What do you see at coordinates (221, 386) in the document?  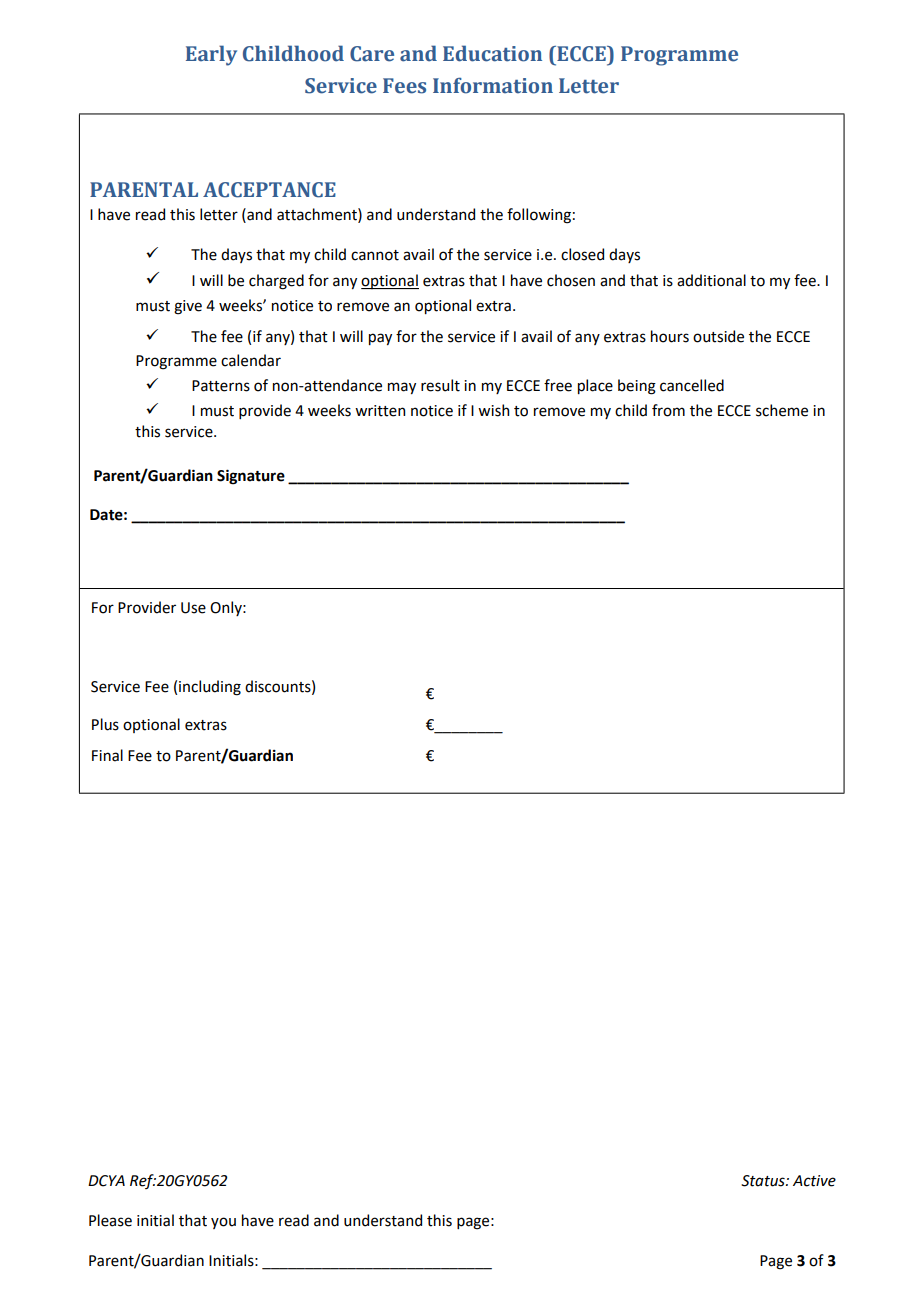 I see `Patterns` at bounding box center [221, 386].
